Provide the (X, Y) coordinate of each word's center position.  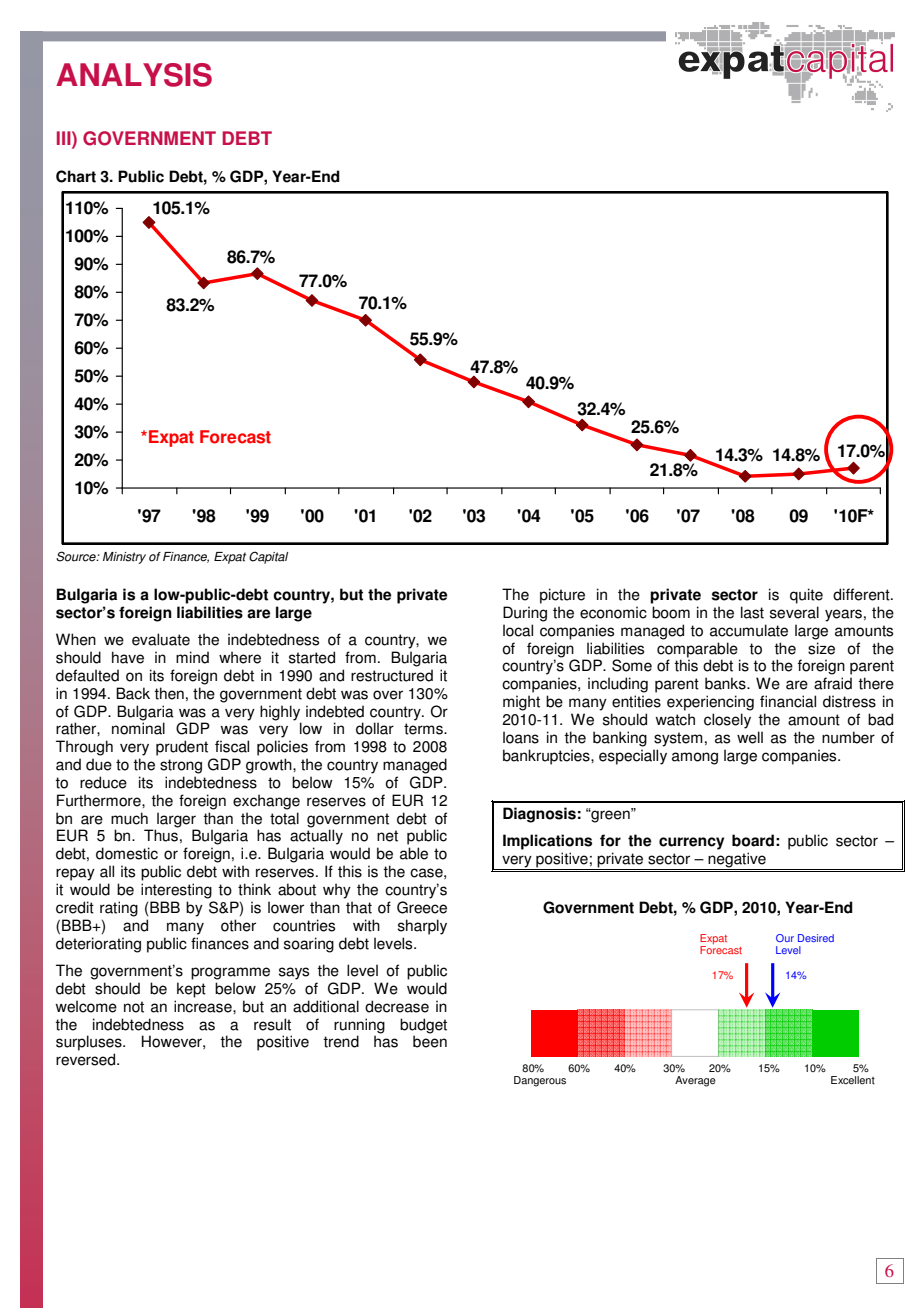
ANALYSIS (134, 75)
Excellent (853, 1080)
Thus (161, 835)
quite (806, 596)
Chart (76, 176)
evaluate (161, 639)
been (430, 1041)
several (794, 612)
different (862, 594)
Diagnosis (539, 815)
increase (204, 1006)
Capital (268, 557)
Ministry (124, 558)
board (753, 840)
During (525, 614)
